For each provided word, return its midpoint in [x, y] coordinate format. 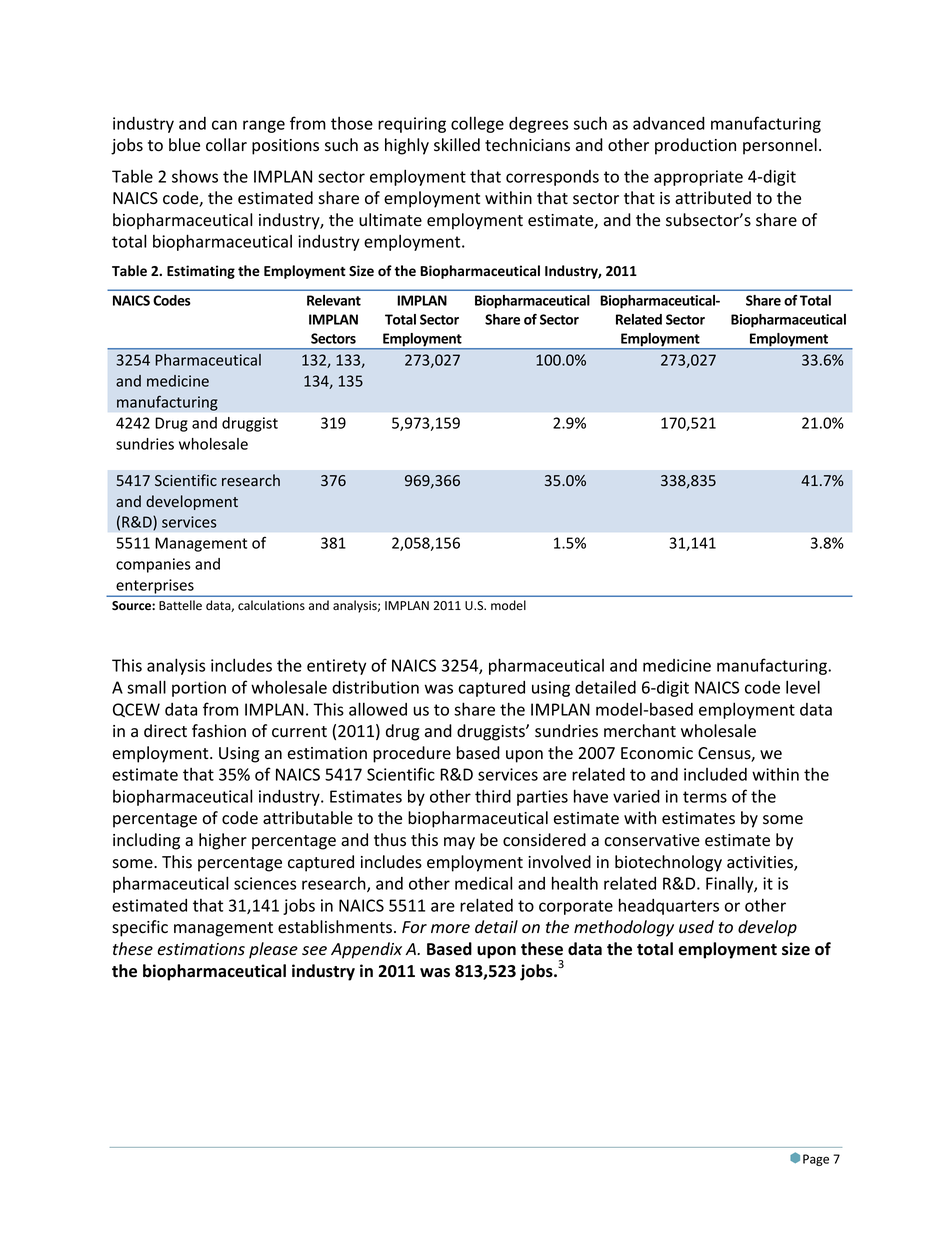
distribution [375, 687]
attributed [713, 198]
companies [153, 565]
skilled [457, 145]
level [803, 687]
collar [226, 145]
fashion [219, 731]
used [696, 927]
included [715, 774]
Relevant [334, 300]
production [695, 146]
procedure [412, 754]
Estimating [201, 272]
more [450, 929]
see [314, 951]
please [273, 950]
